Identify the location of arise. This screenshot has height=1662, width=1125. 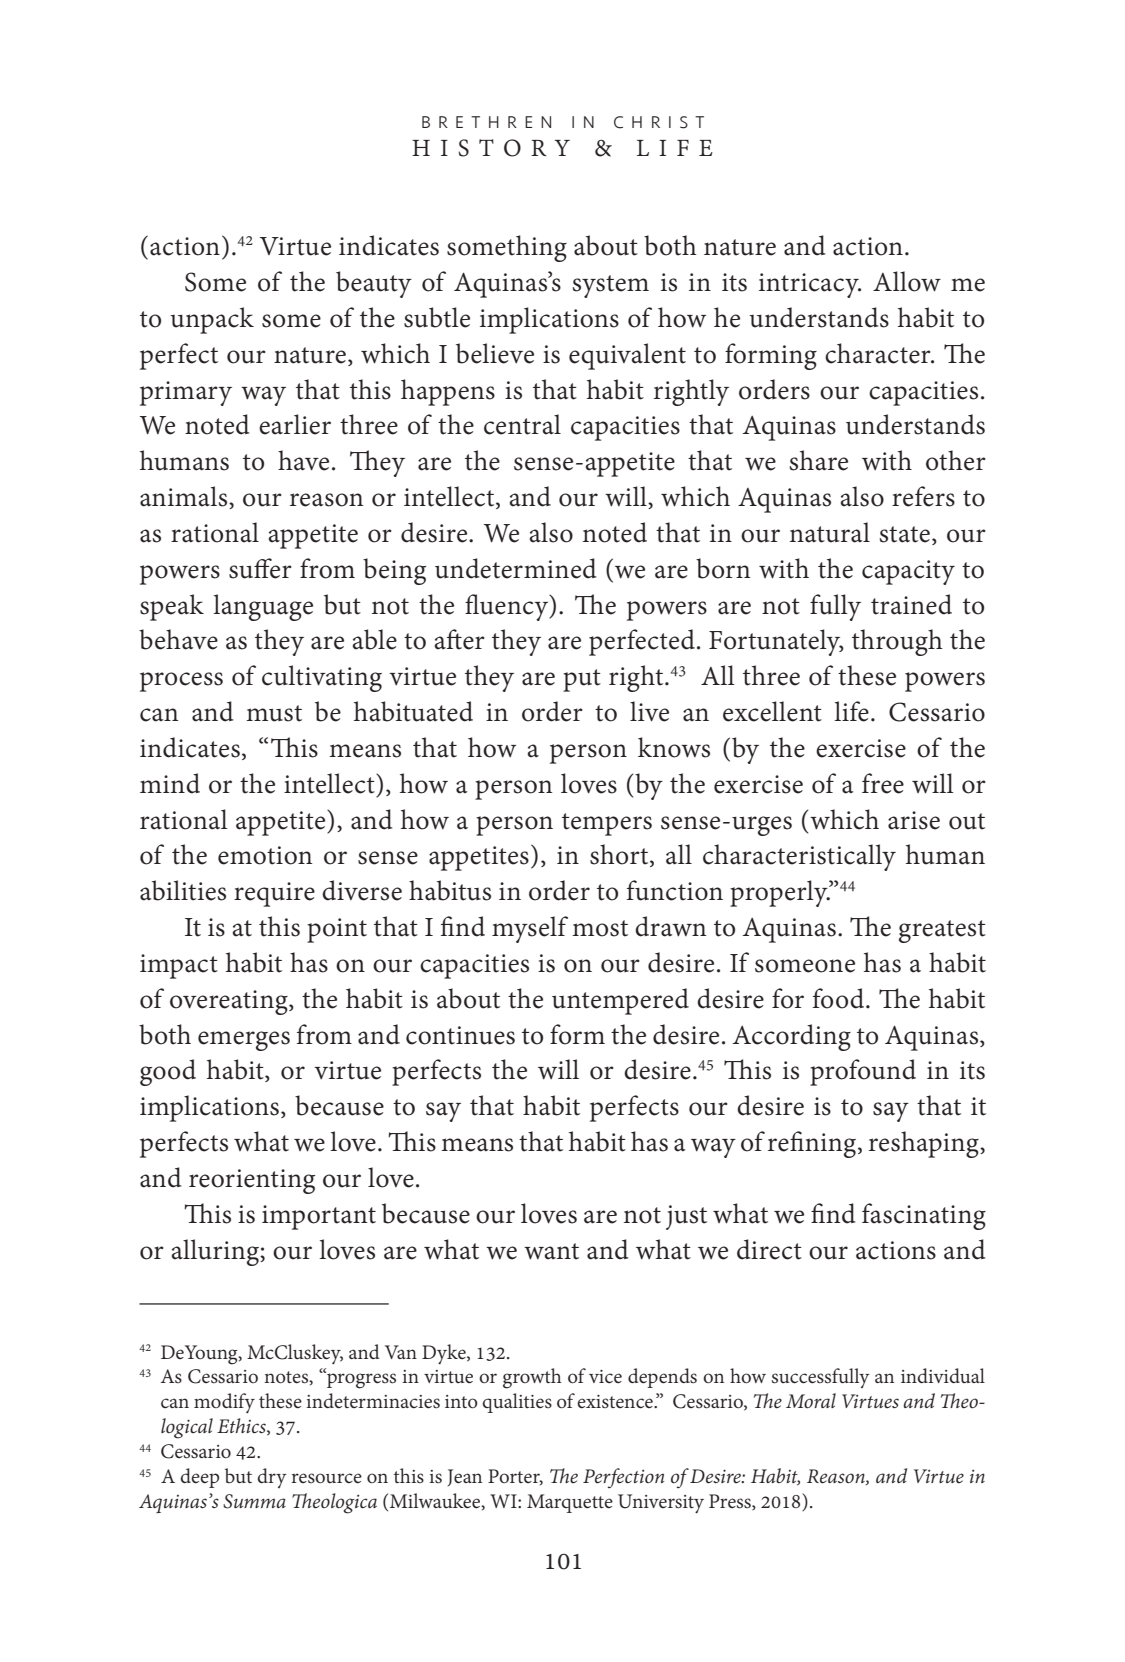
(914, 820).
